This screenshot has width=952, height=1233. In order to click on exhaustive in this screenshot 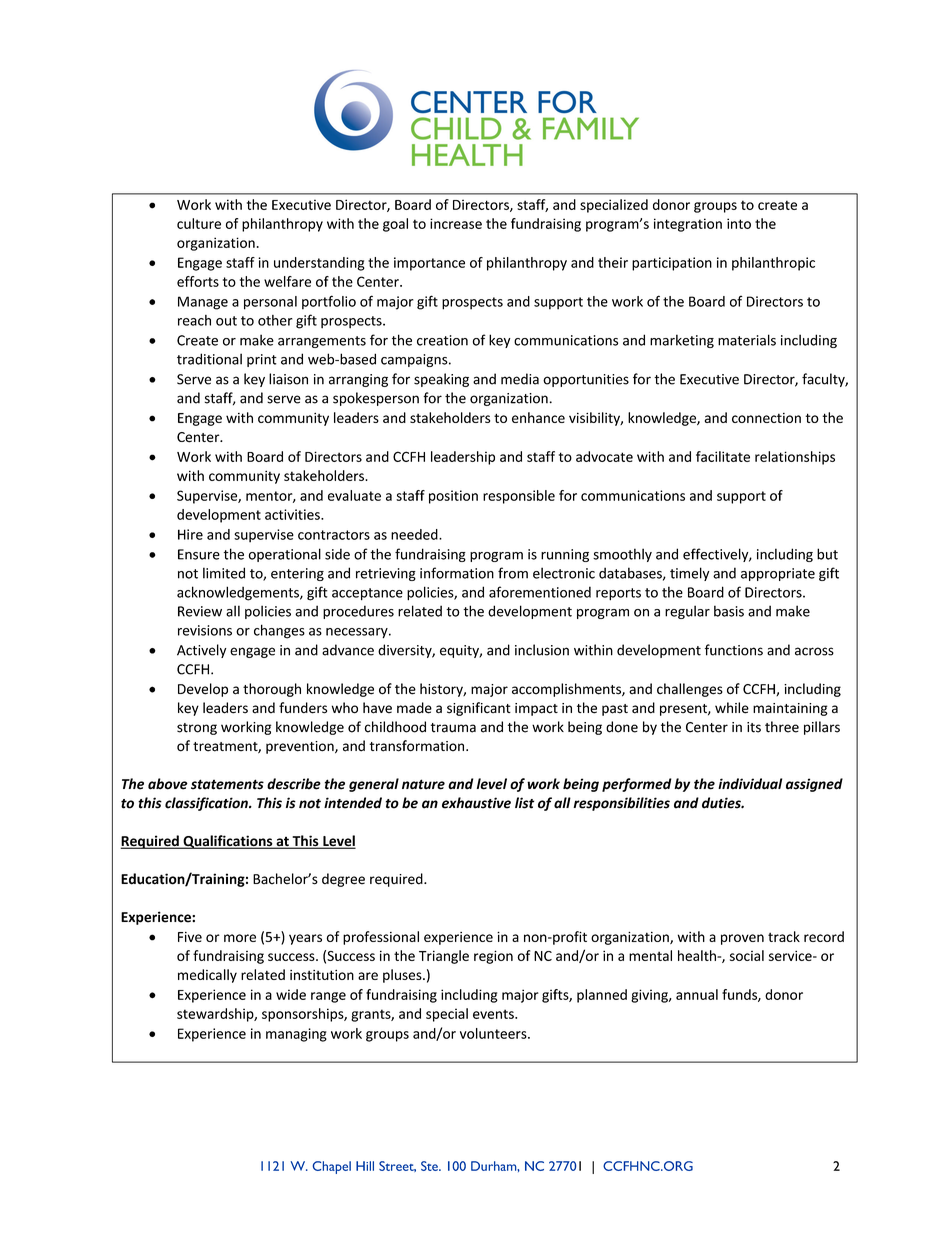, I will do `click(476, 803)`.
